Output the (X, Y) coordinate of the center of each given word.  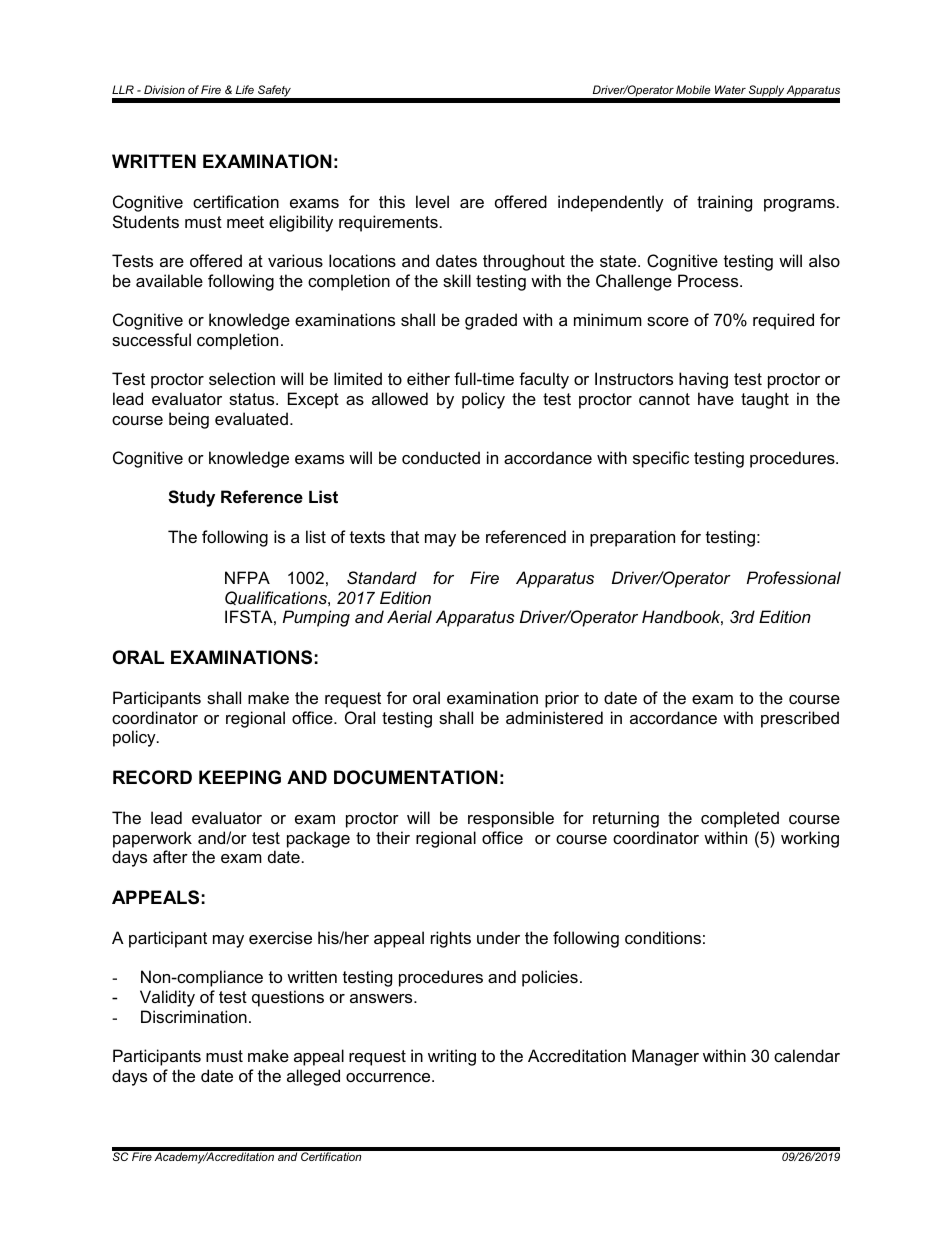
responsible (511, 819)
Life (245, 89)
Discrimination (194, 1016)
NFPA (247, 577)
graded (491, 321)
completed (740, 819)
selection (242, 378)
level (432, 201)
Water (730, 89)
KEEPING (240, 777)
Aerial (409, 616)
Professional (794, 577)
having (703, 380)
